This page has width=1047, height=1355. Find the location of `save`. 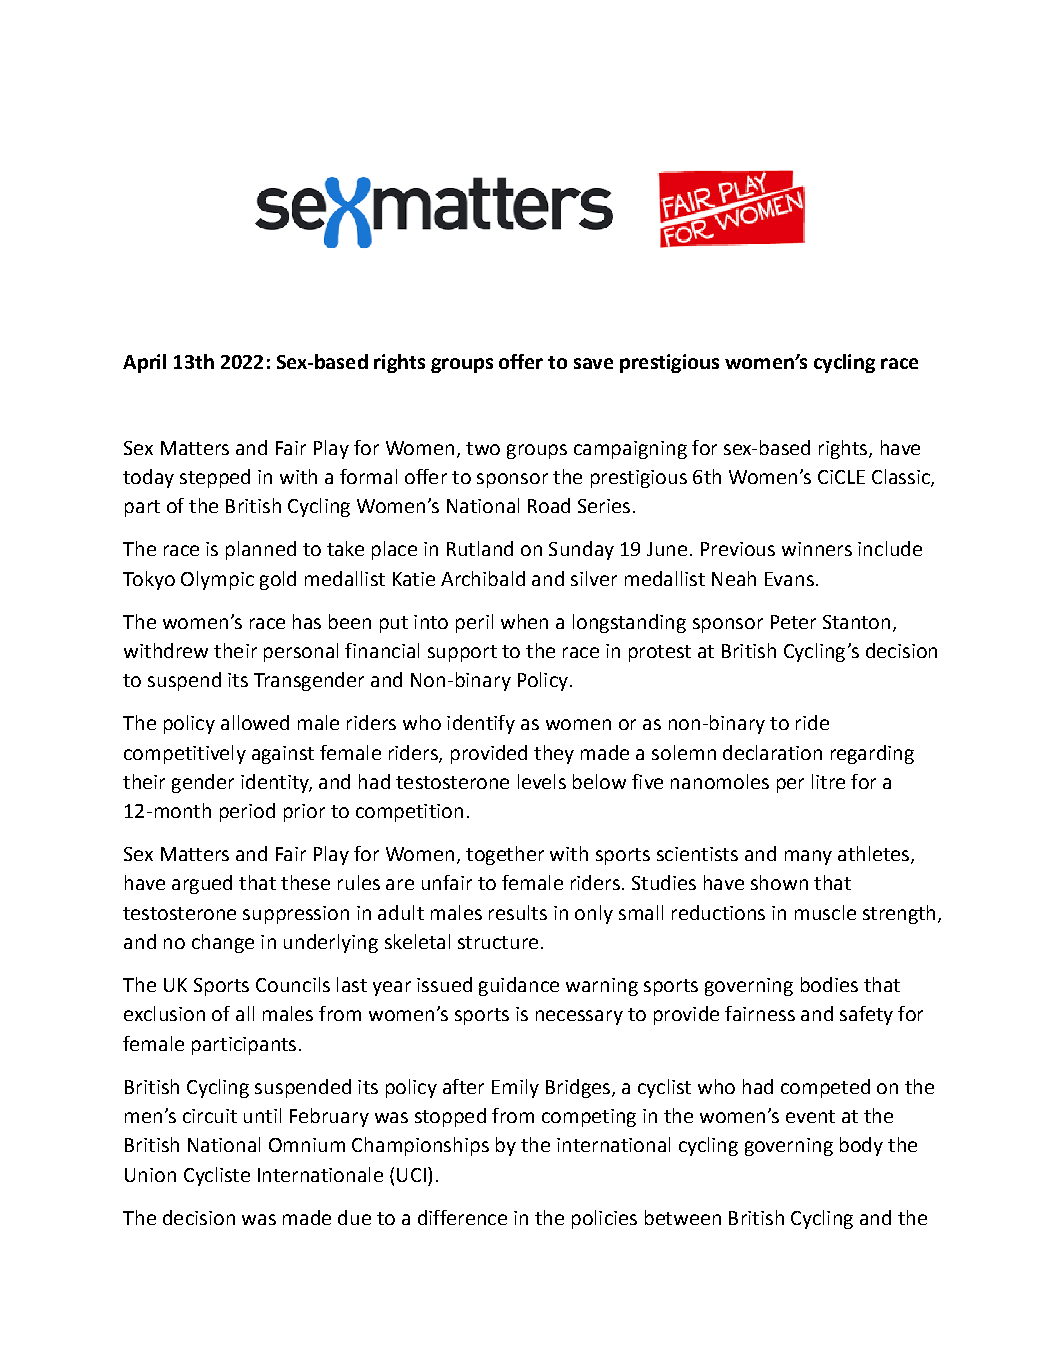

save is located at coordinates (593, 363).
